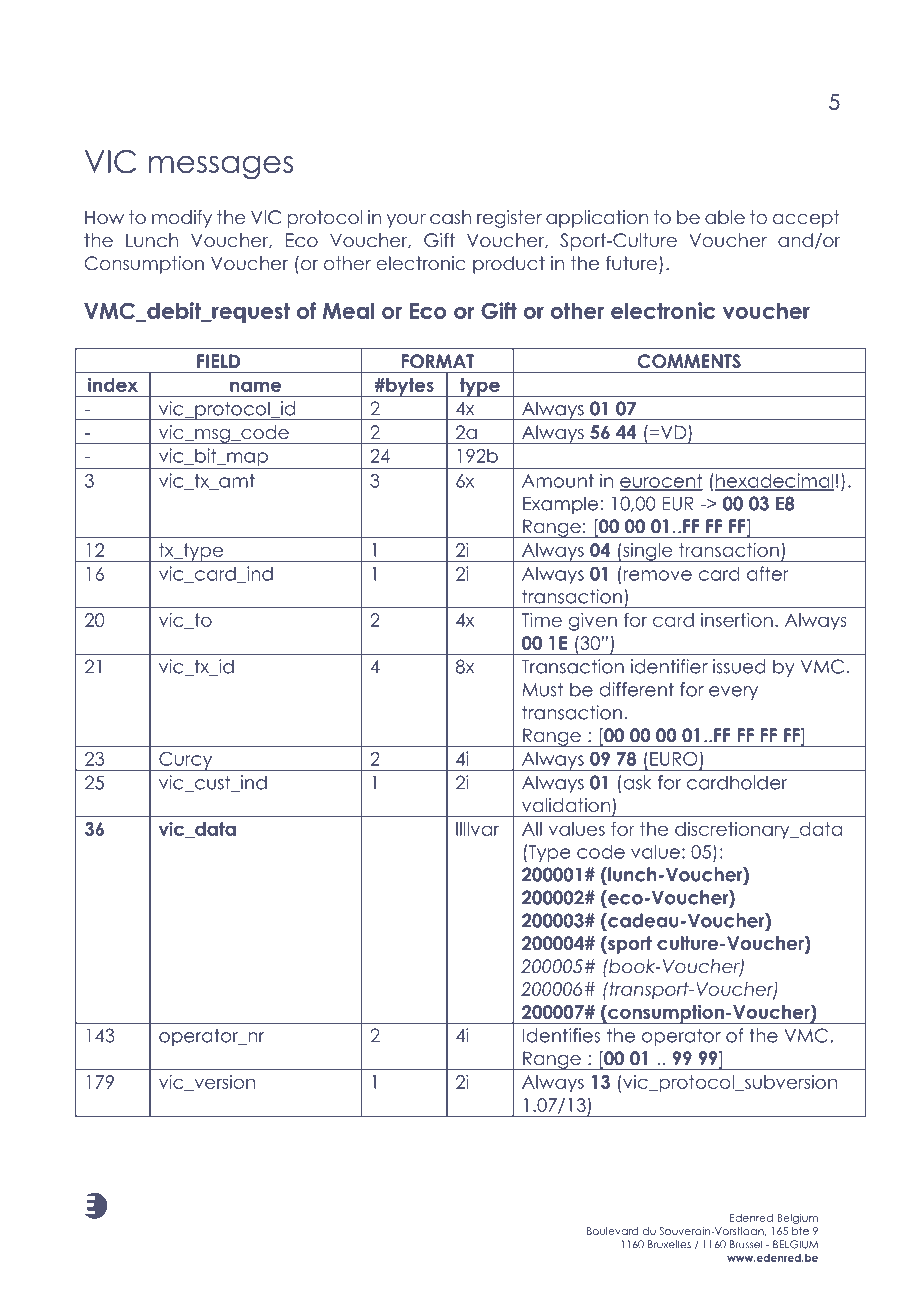  What do you see at coordinates (532, 829) in the image?
I see `All` at bounding box center [532, 829].
